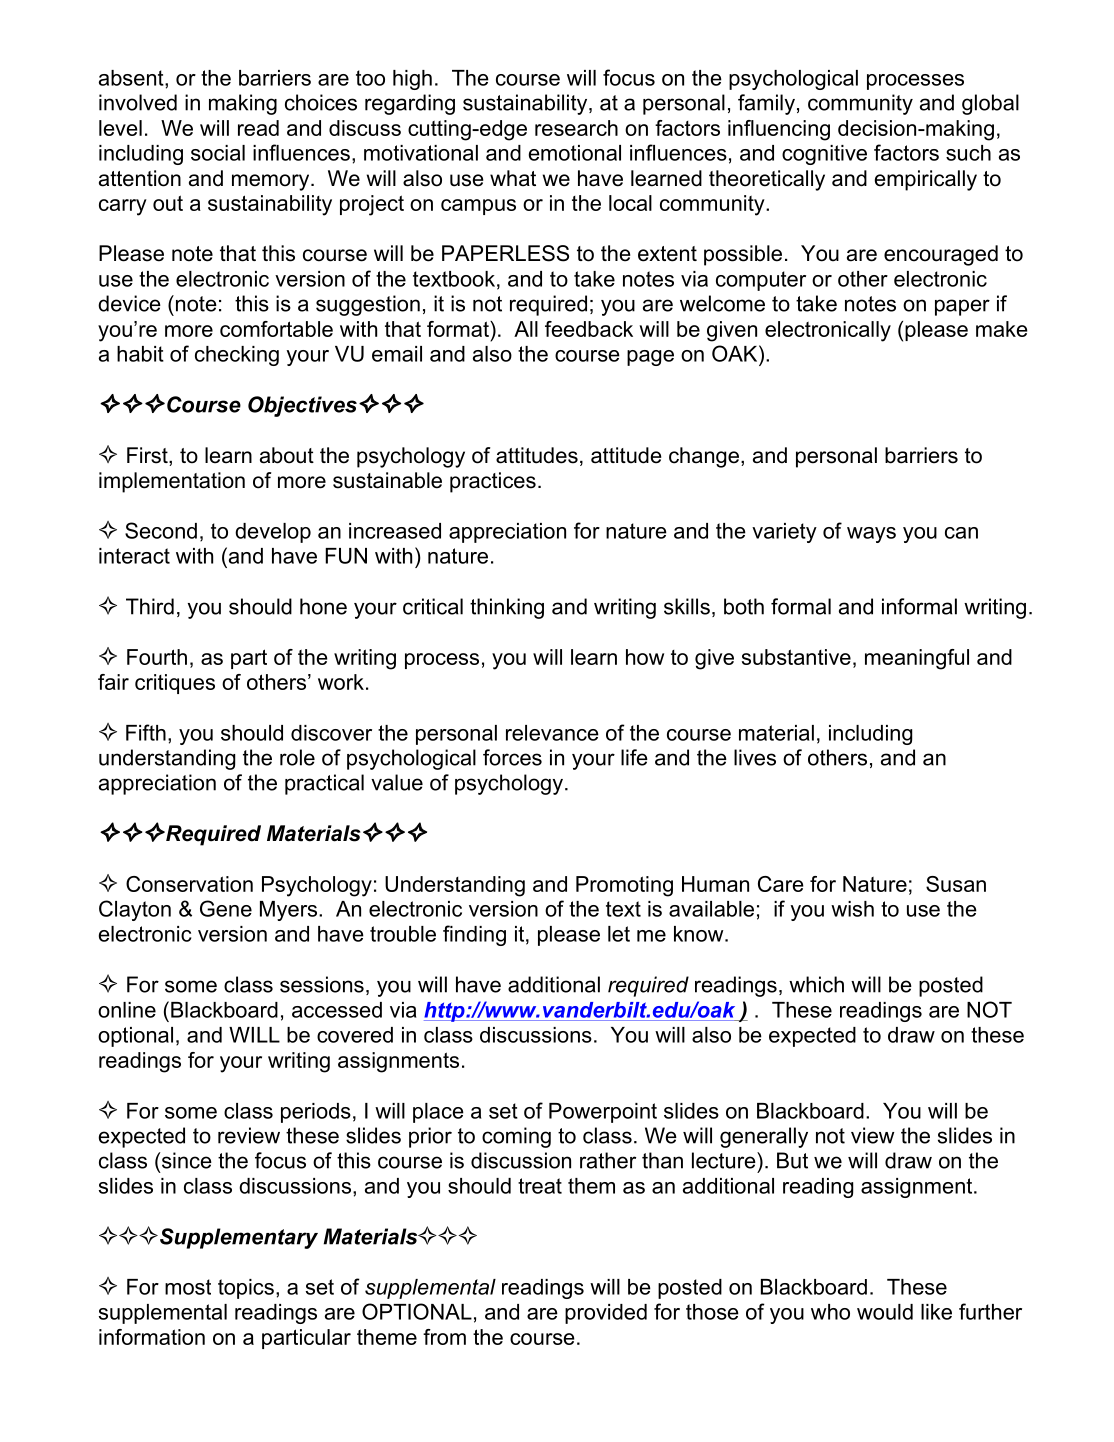 This page has height=1442, width=1114. What do you see at coordinates (237, 356) in the page?
I see `checking` at bounding box center [237, 356].
